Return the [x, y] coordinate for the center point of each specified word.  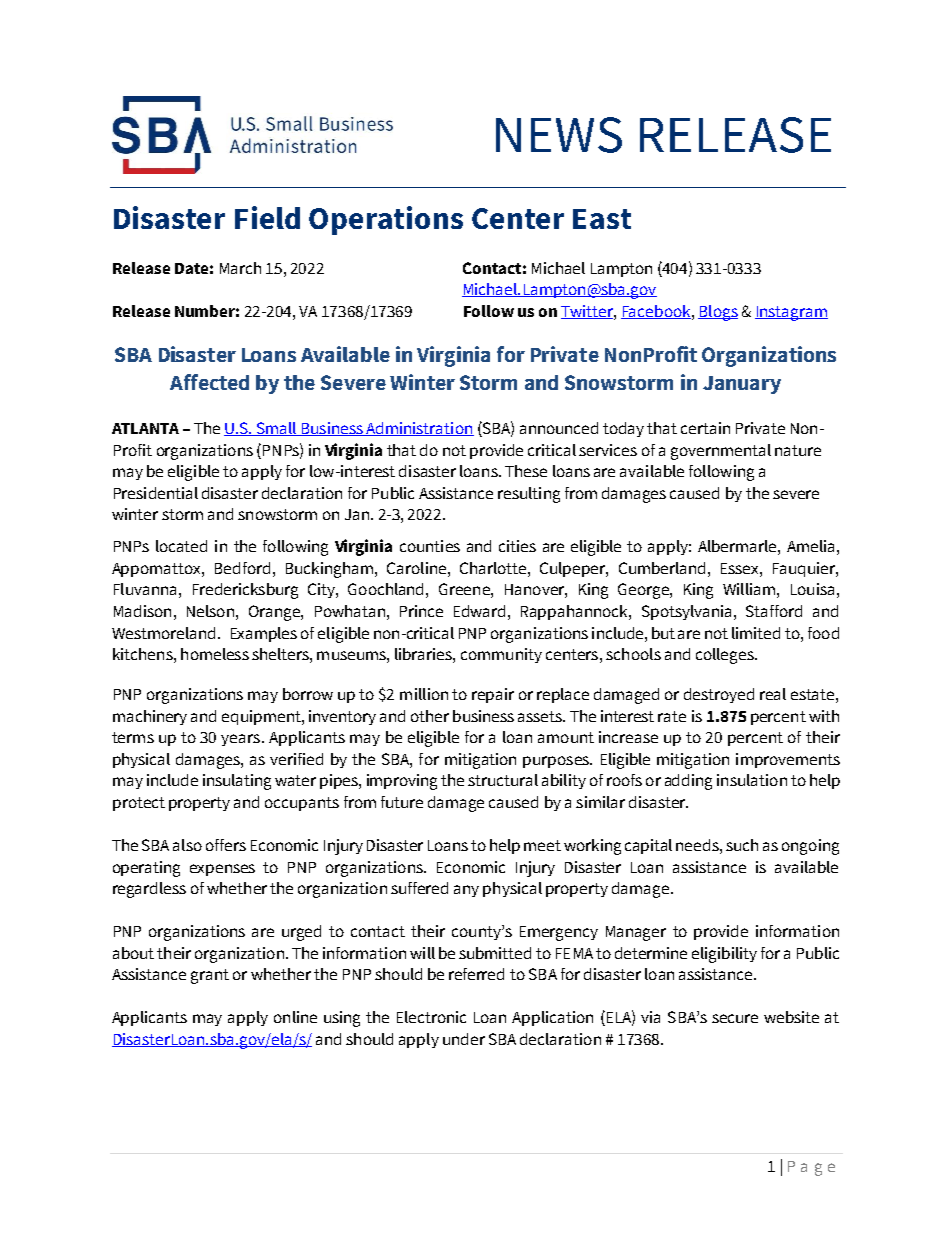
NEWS [559, 135]
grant [210, 976]
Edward [479, 611]
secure [735, 1018]
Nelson [210, 611]
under [464, 1039]
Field [267, 217]
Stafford [774, 611]
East [602, 219]
